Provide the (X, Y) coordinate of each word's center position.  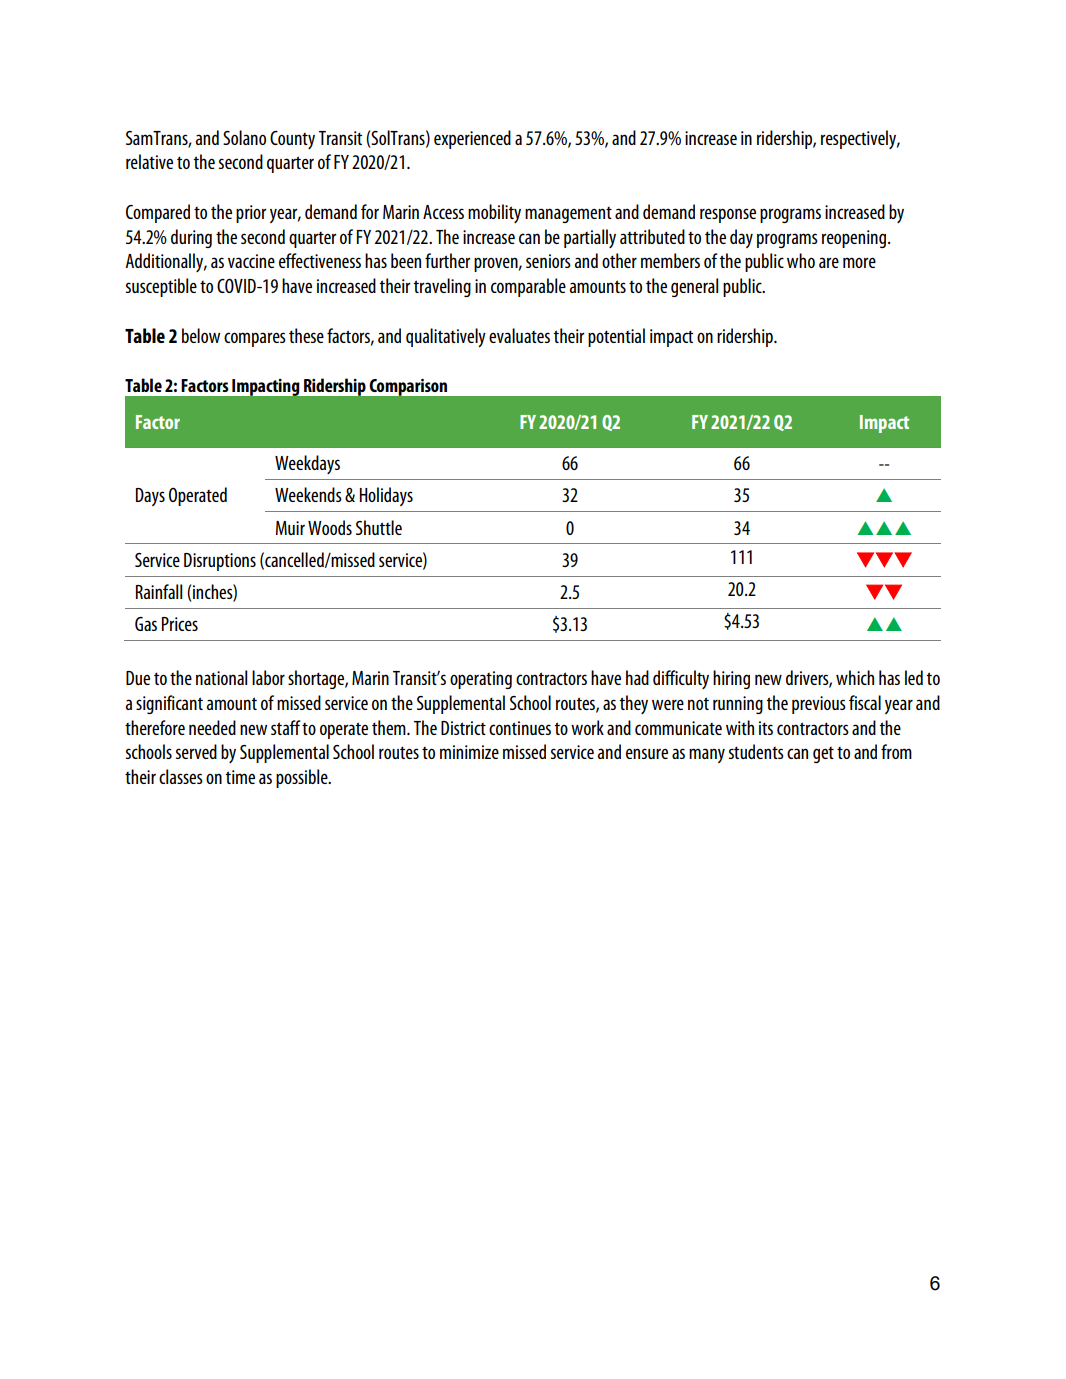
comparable (528, 287)
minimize (469, 752)
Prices (180, 624)
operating (481, 680)
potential (616, 337)
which (855, 677)
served (196, 751)
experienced (472, 139)
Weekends (308, 494)
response (728, 215)
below (201, 335)
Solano (244, 137)
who (801, 260)
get (823, 755)
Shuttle (379, 527)
